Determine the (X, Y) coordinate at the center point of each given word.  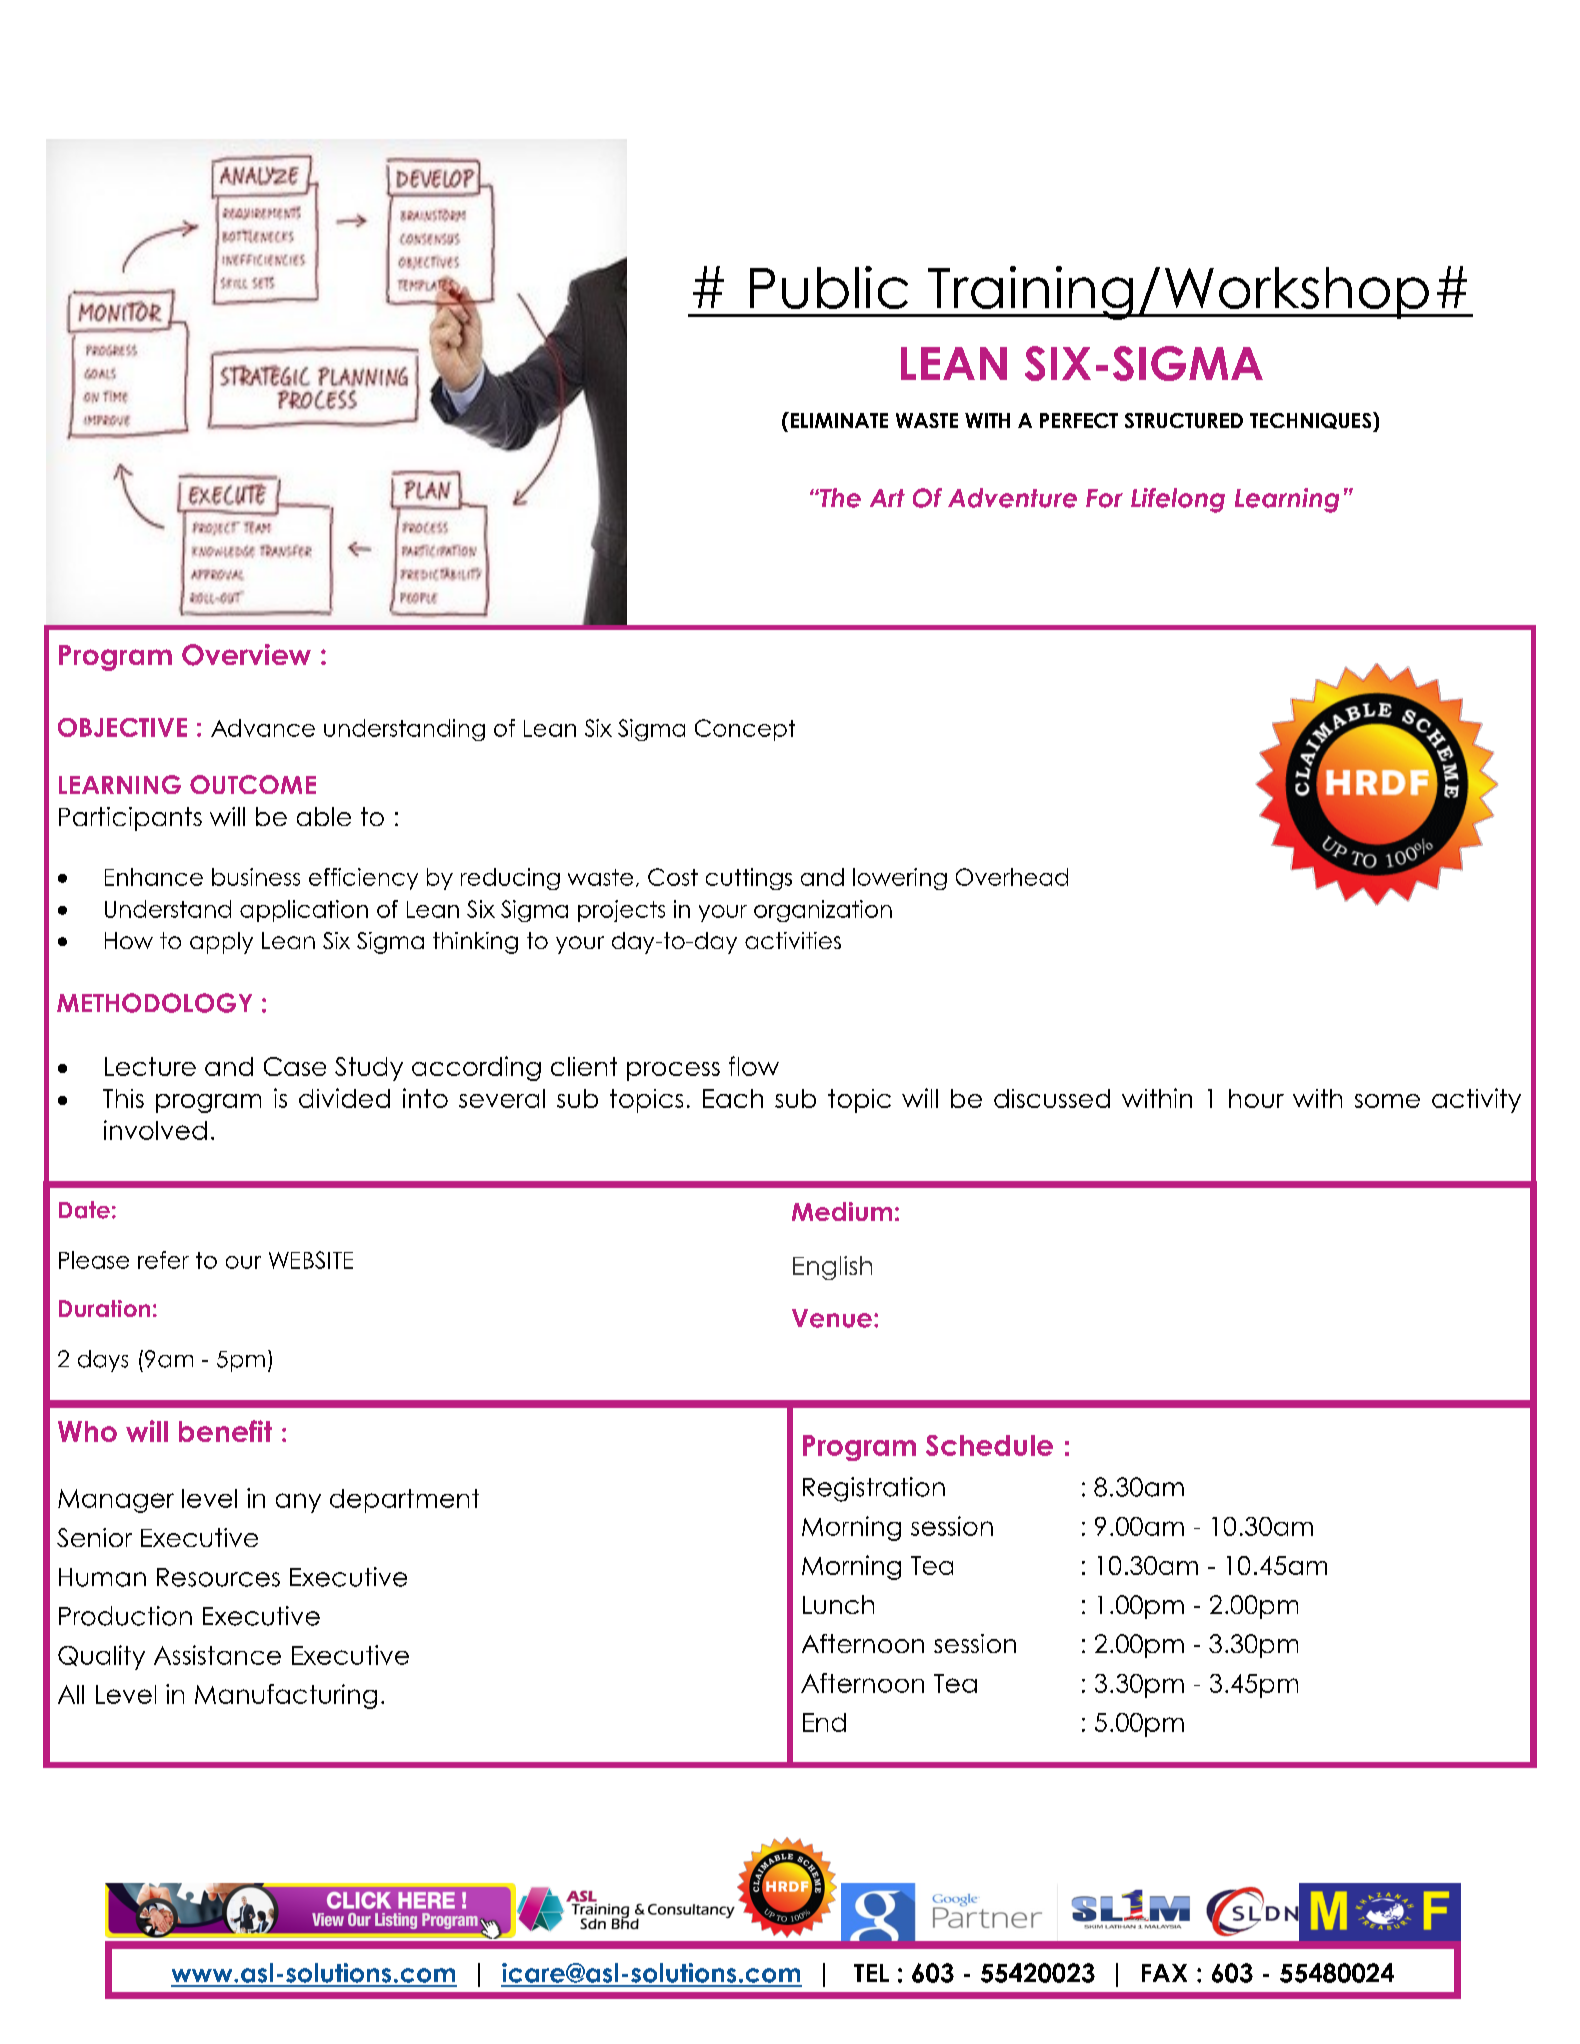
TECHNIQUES (1312, 422)
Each (733, 1098)
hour (1256, 1098)
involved (155, 1130)
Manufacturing (286, 1696)
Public (829, 287)
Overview (246, 655)
